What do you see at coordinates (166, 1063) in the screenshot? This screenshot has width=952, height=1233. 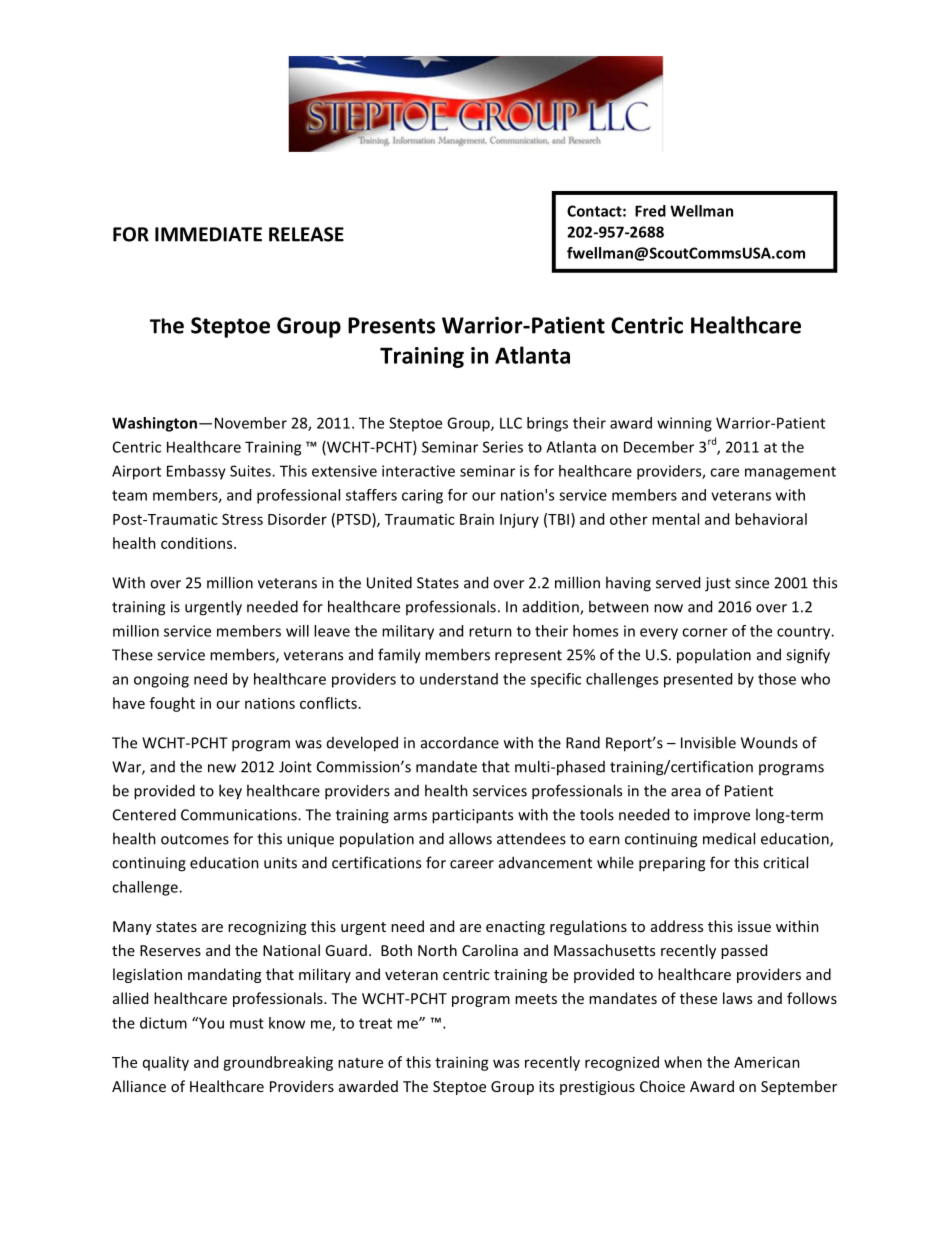 I see `quality` at bounding box center [166, 1063].
